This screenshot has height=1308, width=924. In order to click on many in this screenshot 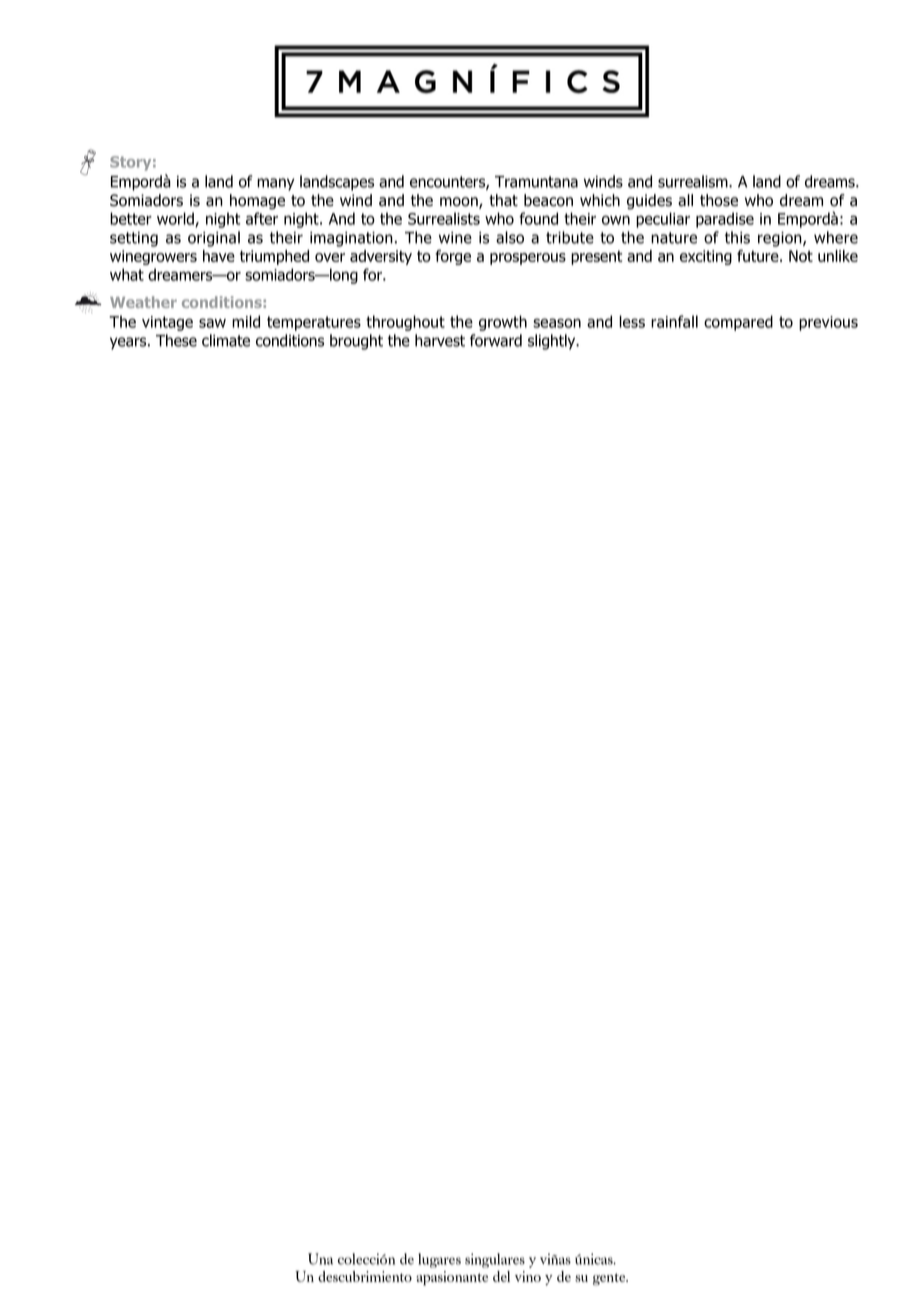, I will do `click(276, 184)`.
